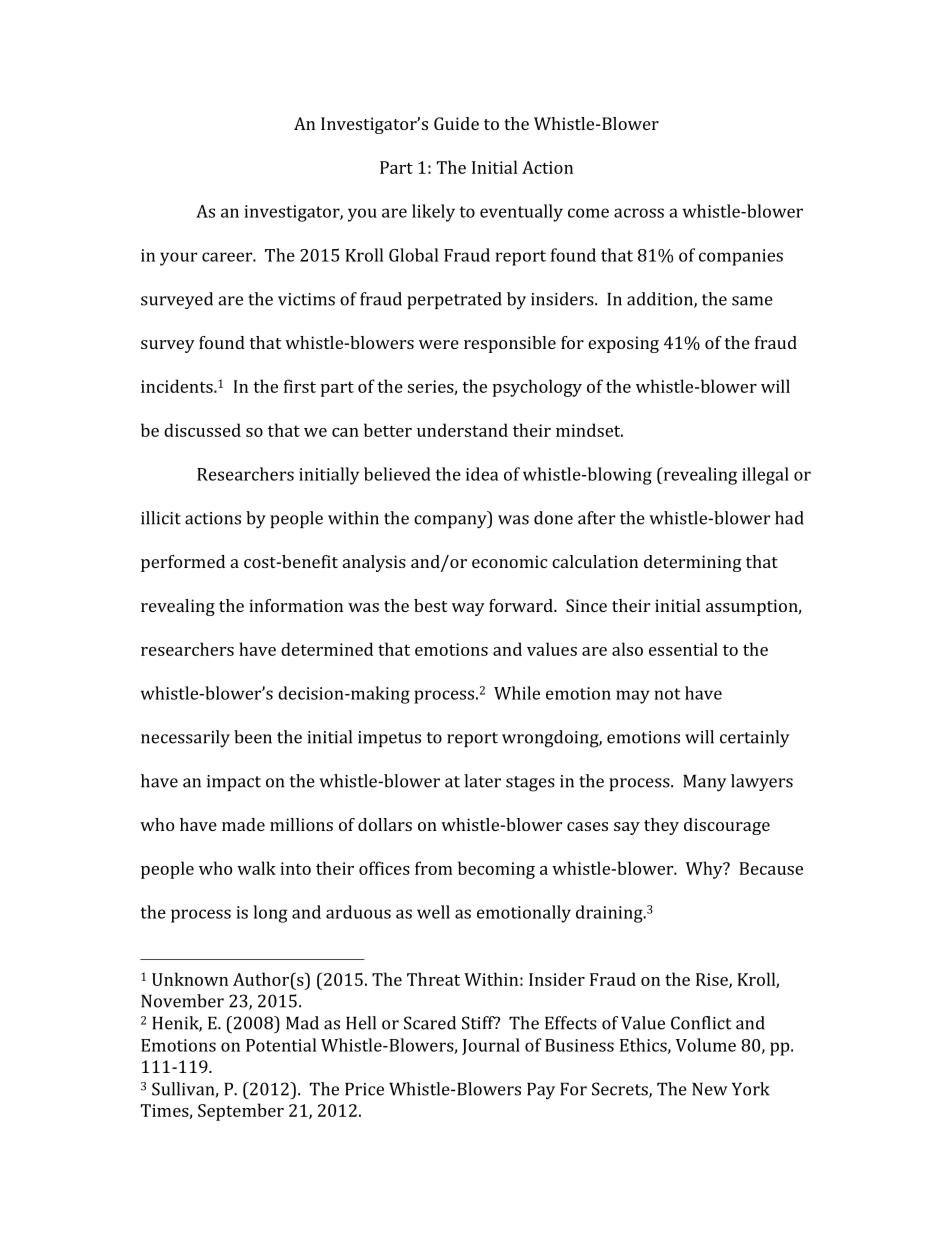 The width and height of the image is (952, 1233). Describe the element at coordinates (468, 609) in the image. I see `way` at that location.
